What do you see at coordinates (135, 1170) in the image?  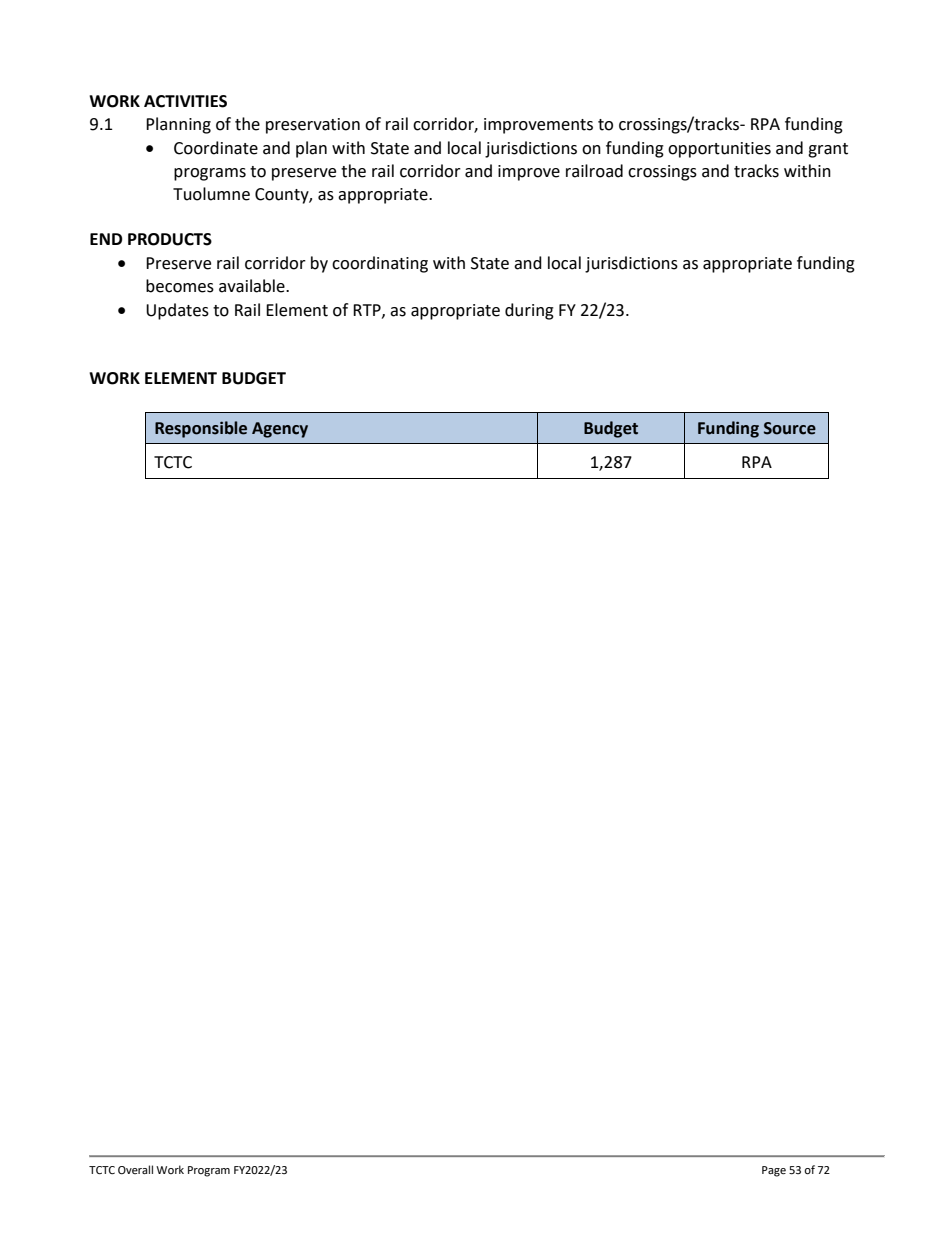 I see `Overall` at bounding box center [135, 1170].
